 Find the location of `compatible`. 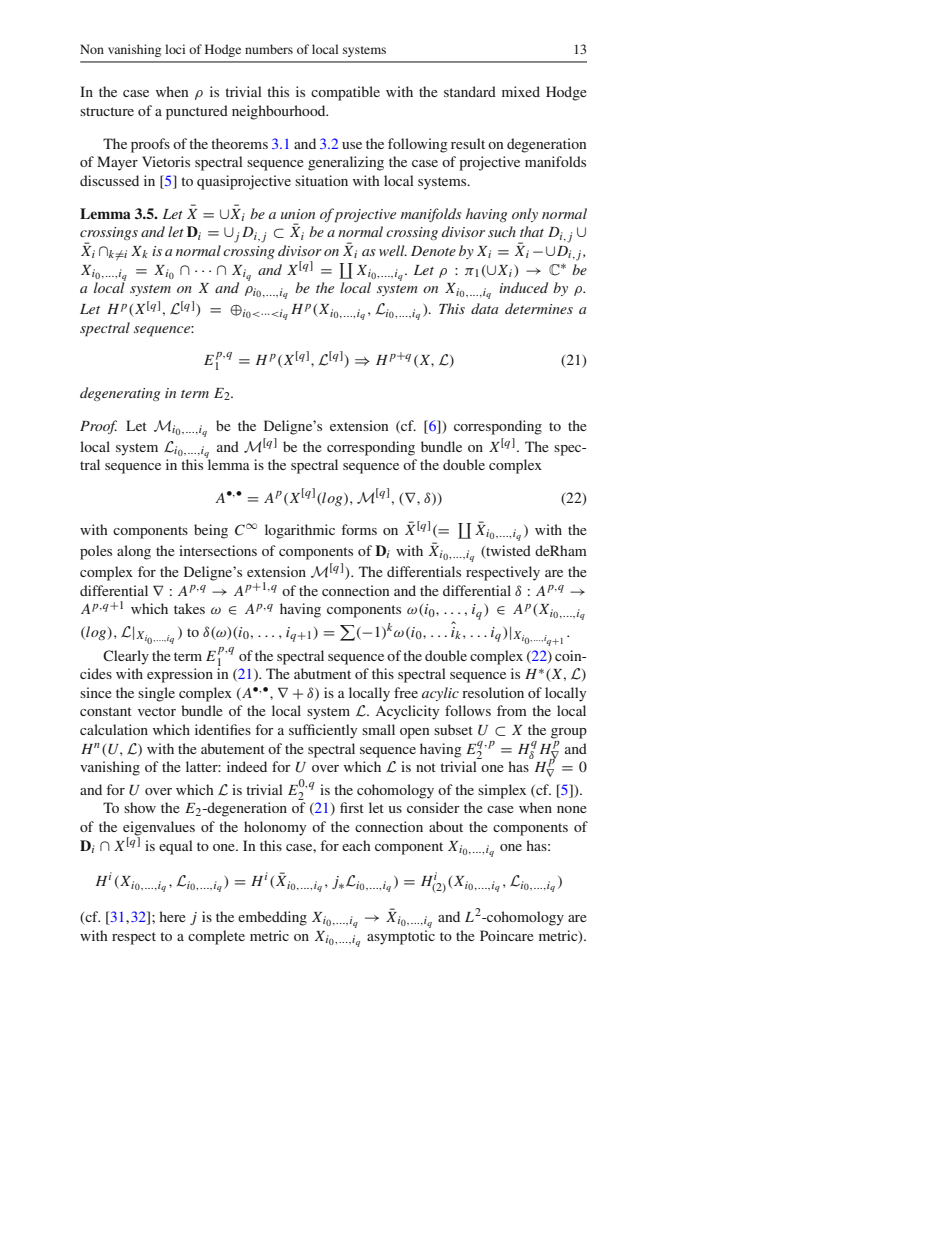

compatible is located at coordinates (345, 93).
